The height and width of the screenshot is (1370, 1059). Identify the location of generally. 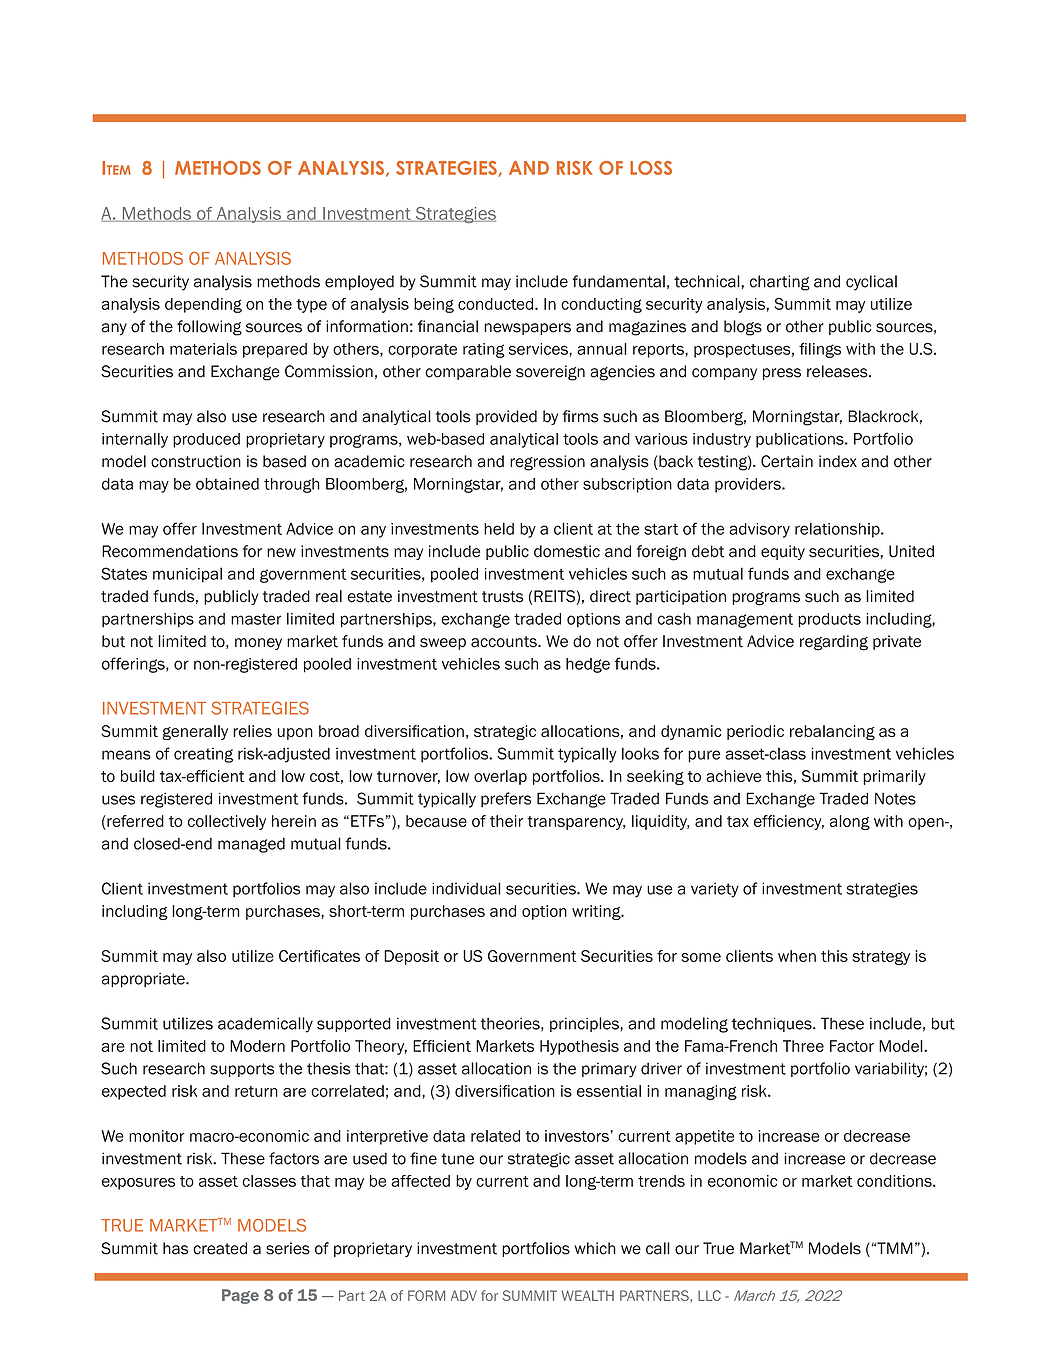
(195, 732).
